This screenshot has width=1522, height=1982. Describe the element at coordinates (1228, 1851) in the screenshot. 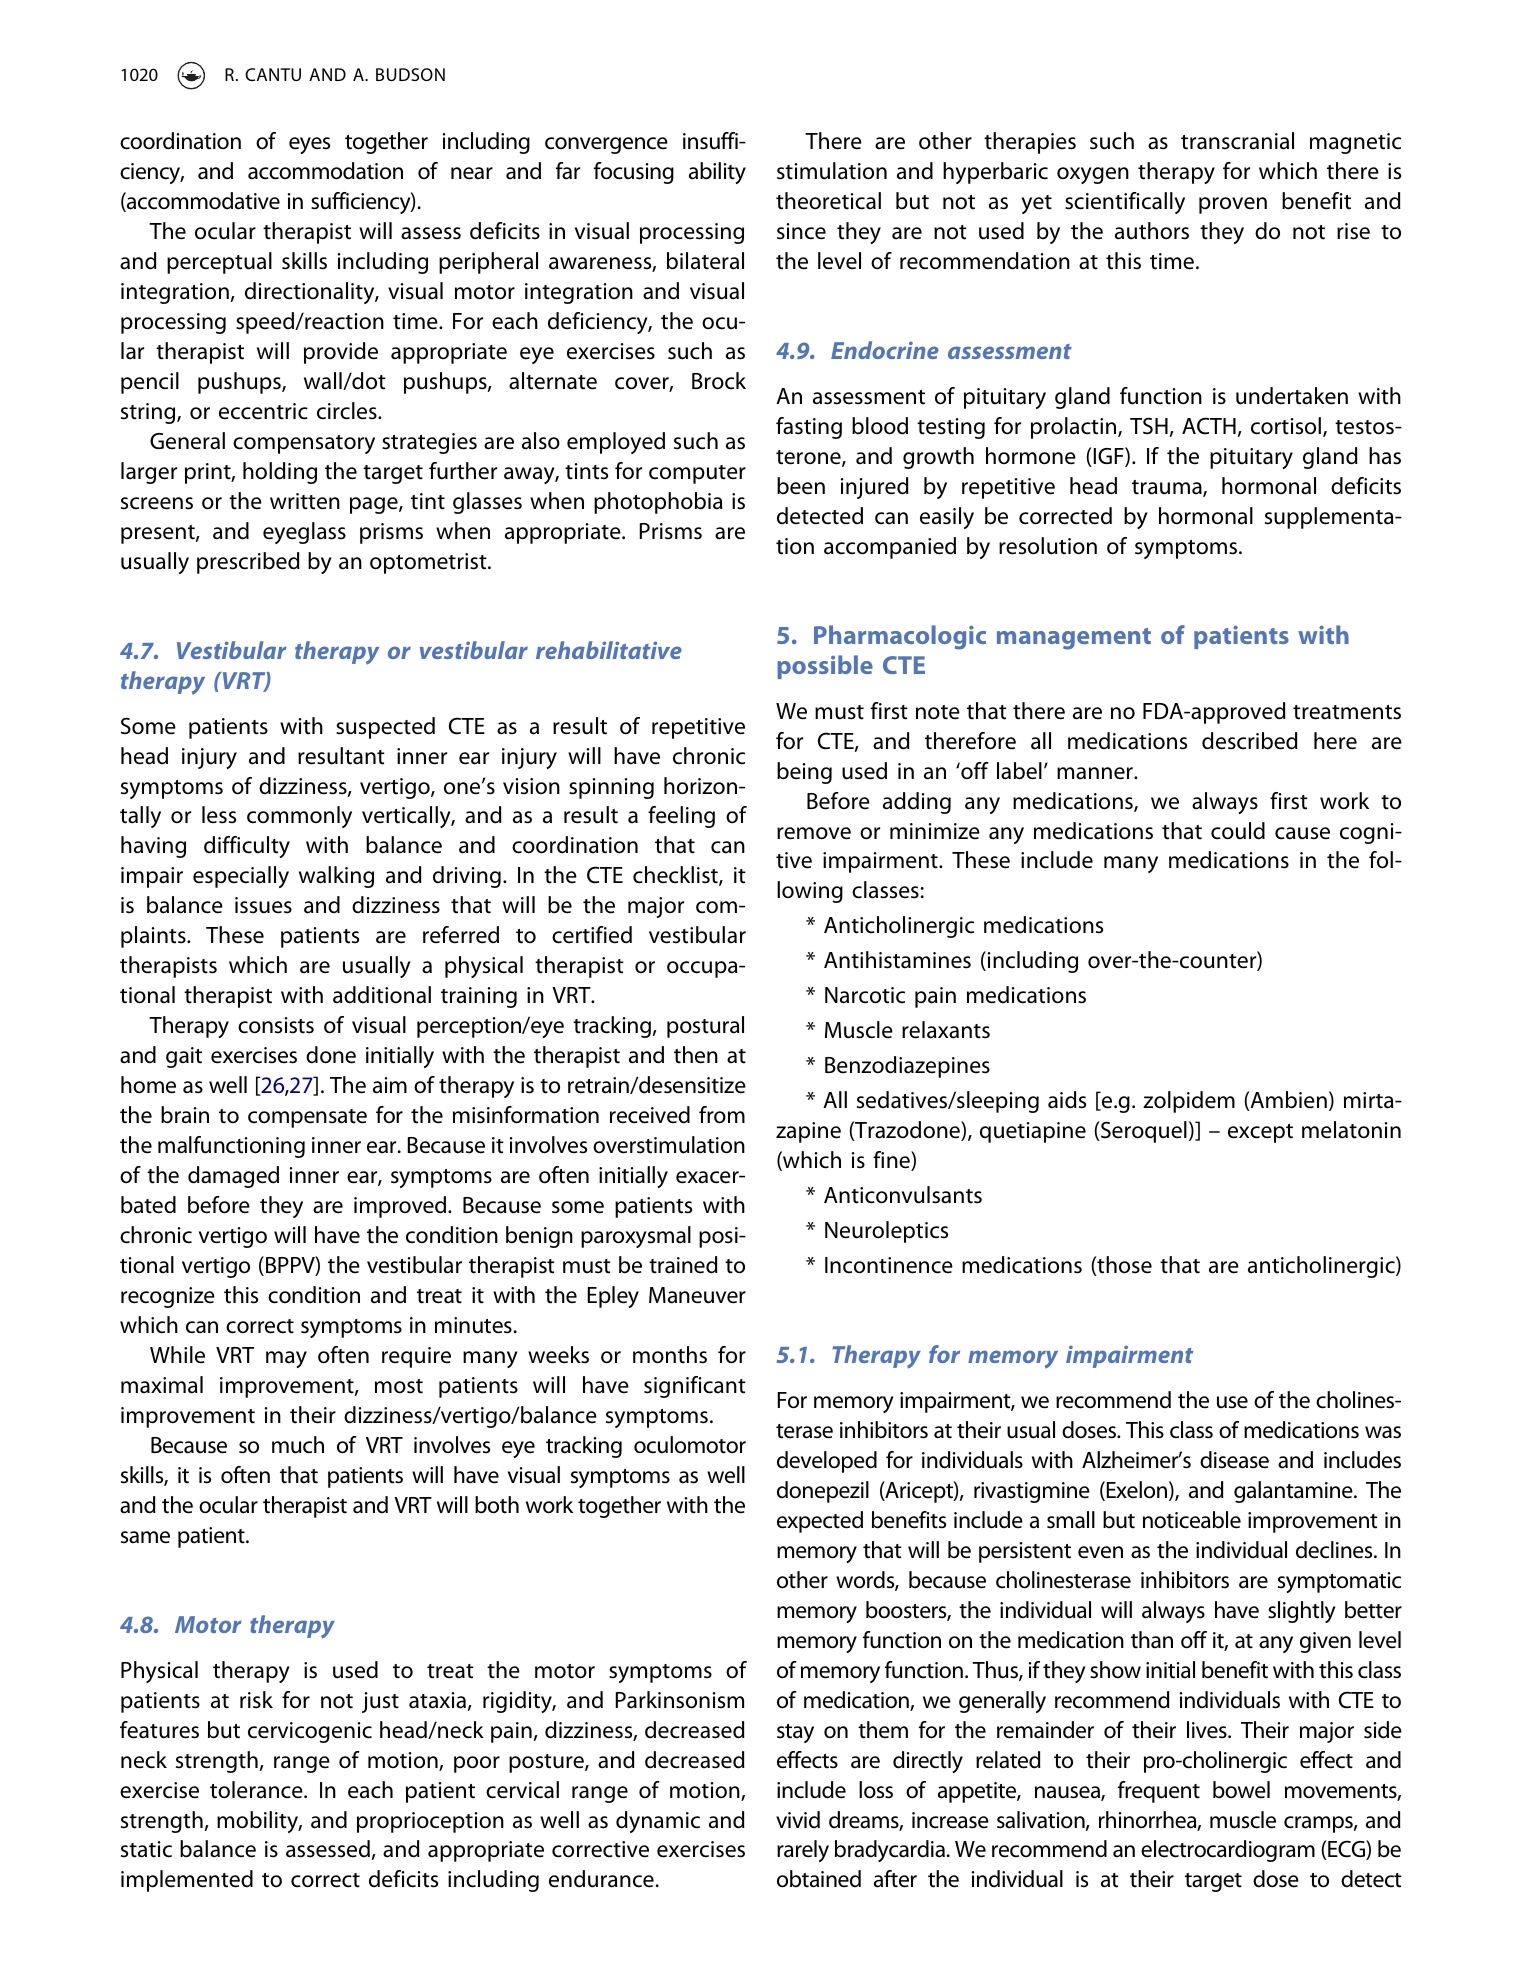

I see `electrocardiogram` at that location.
